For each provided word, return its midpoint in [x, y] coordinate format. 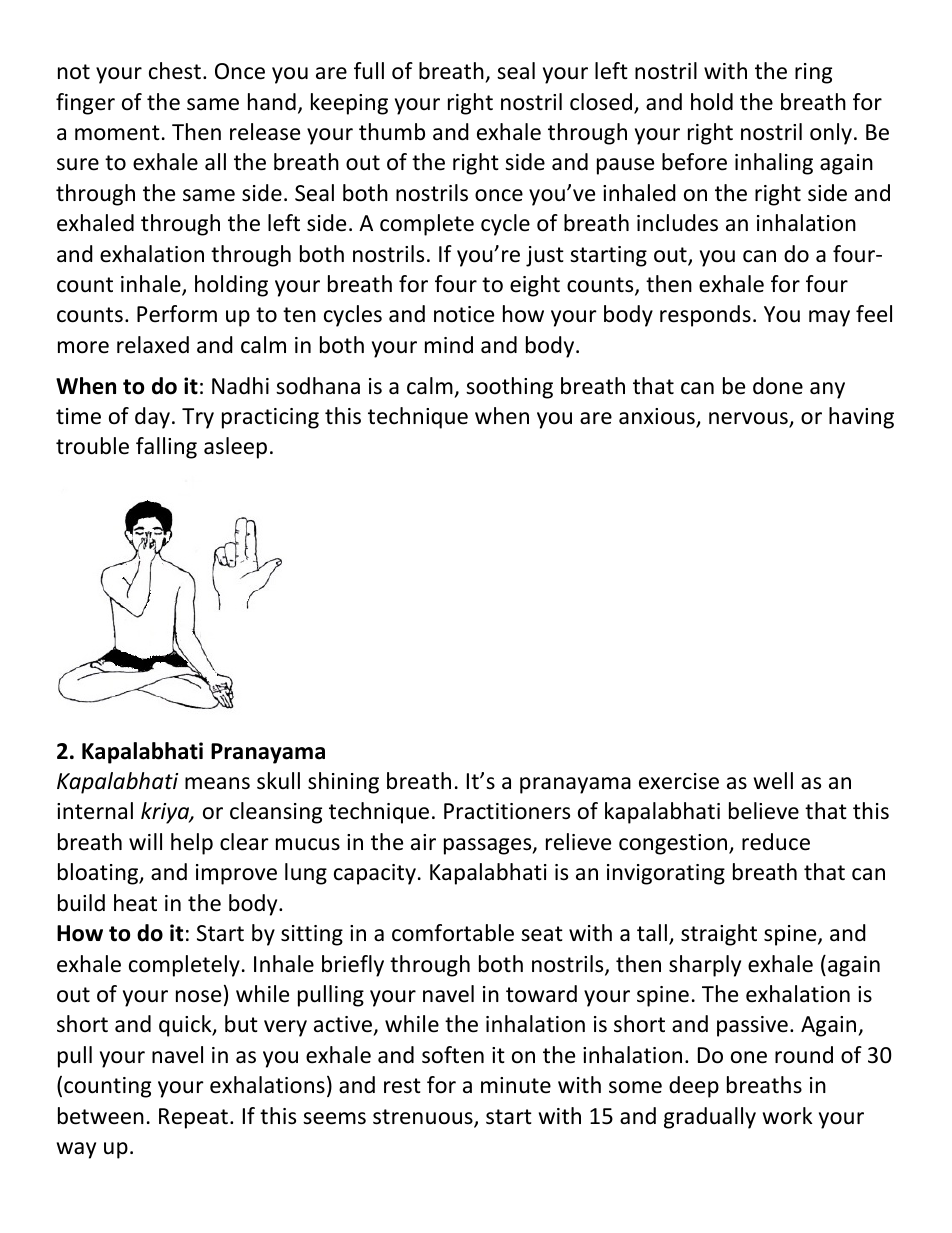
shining [343, 783]
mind [449, 345]
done [778, 386]
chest [175, 71]
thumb [392, 132]
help [192, 844]
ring [813, 73]
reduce [776, 842]
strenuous [424, 1118]
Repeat [193, 1118]
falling [166, 448]
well [773, 781]
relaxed [153, 345]
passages [489, 846]
